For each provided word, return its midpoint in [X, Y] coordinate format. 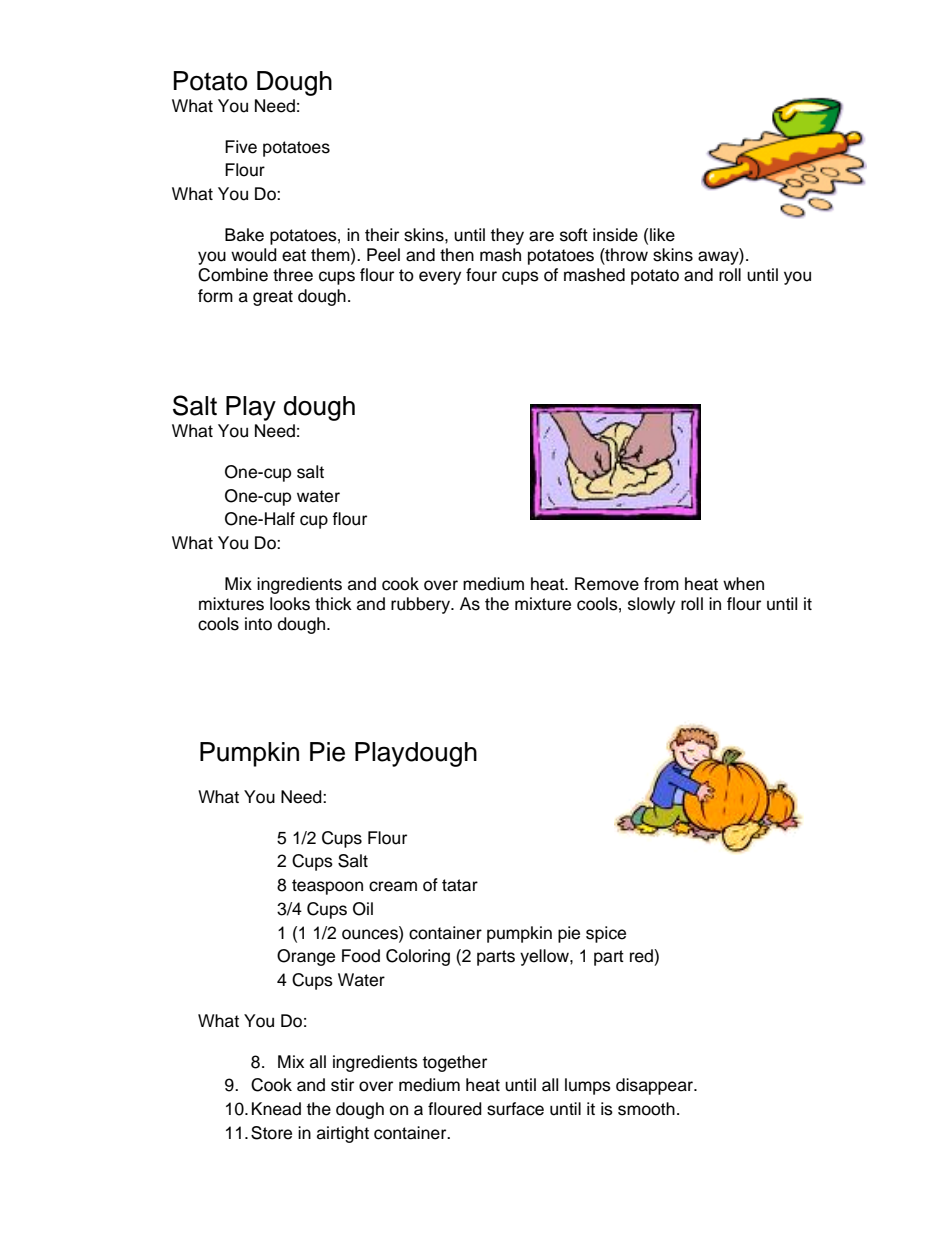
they [507, 236]
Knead [276, 1109]
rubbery [422, 605]
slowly [651, 605]
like [662, 235]
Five [241, 147]
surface [515, 1109]
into [258, 624]
